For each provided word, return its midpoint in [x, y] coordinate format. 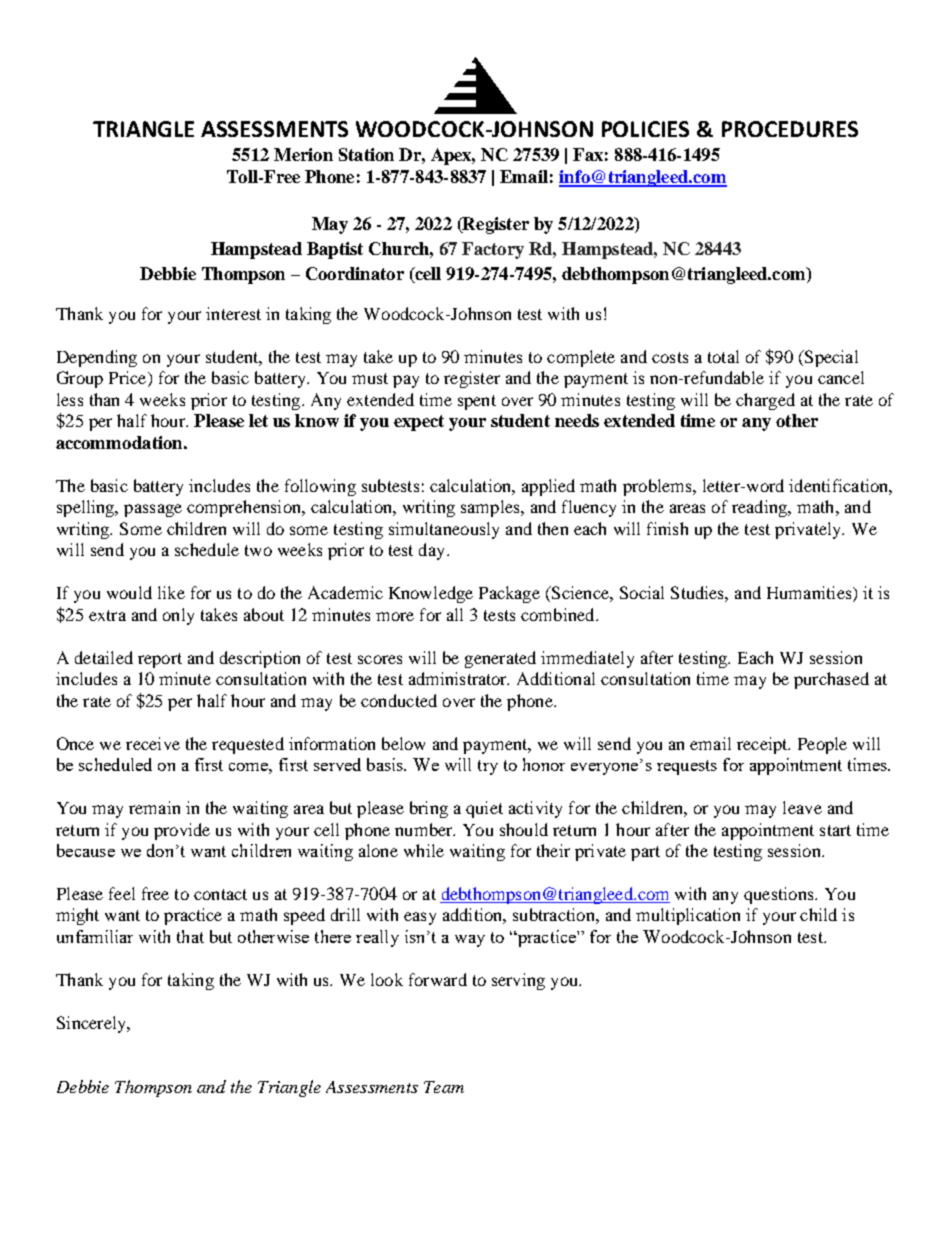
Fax [588, 154]
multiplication [688, 916]
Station [366, 154]
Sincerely [92, 1024]
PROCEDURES [790, 129]
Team [444, 1087]
